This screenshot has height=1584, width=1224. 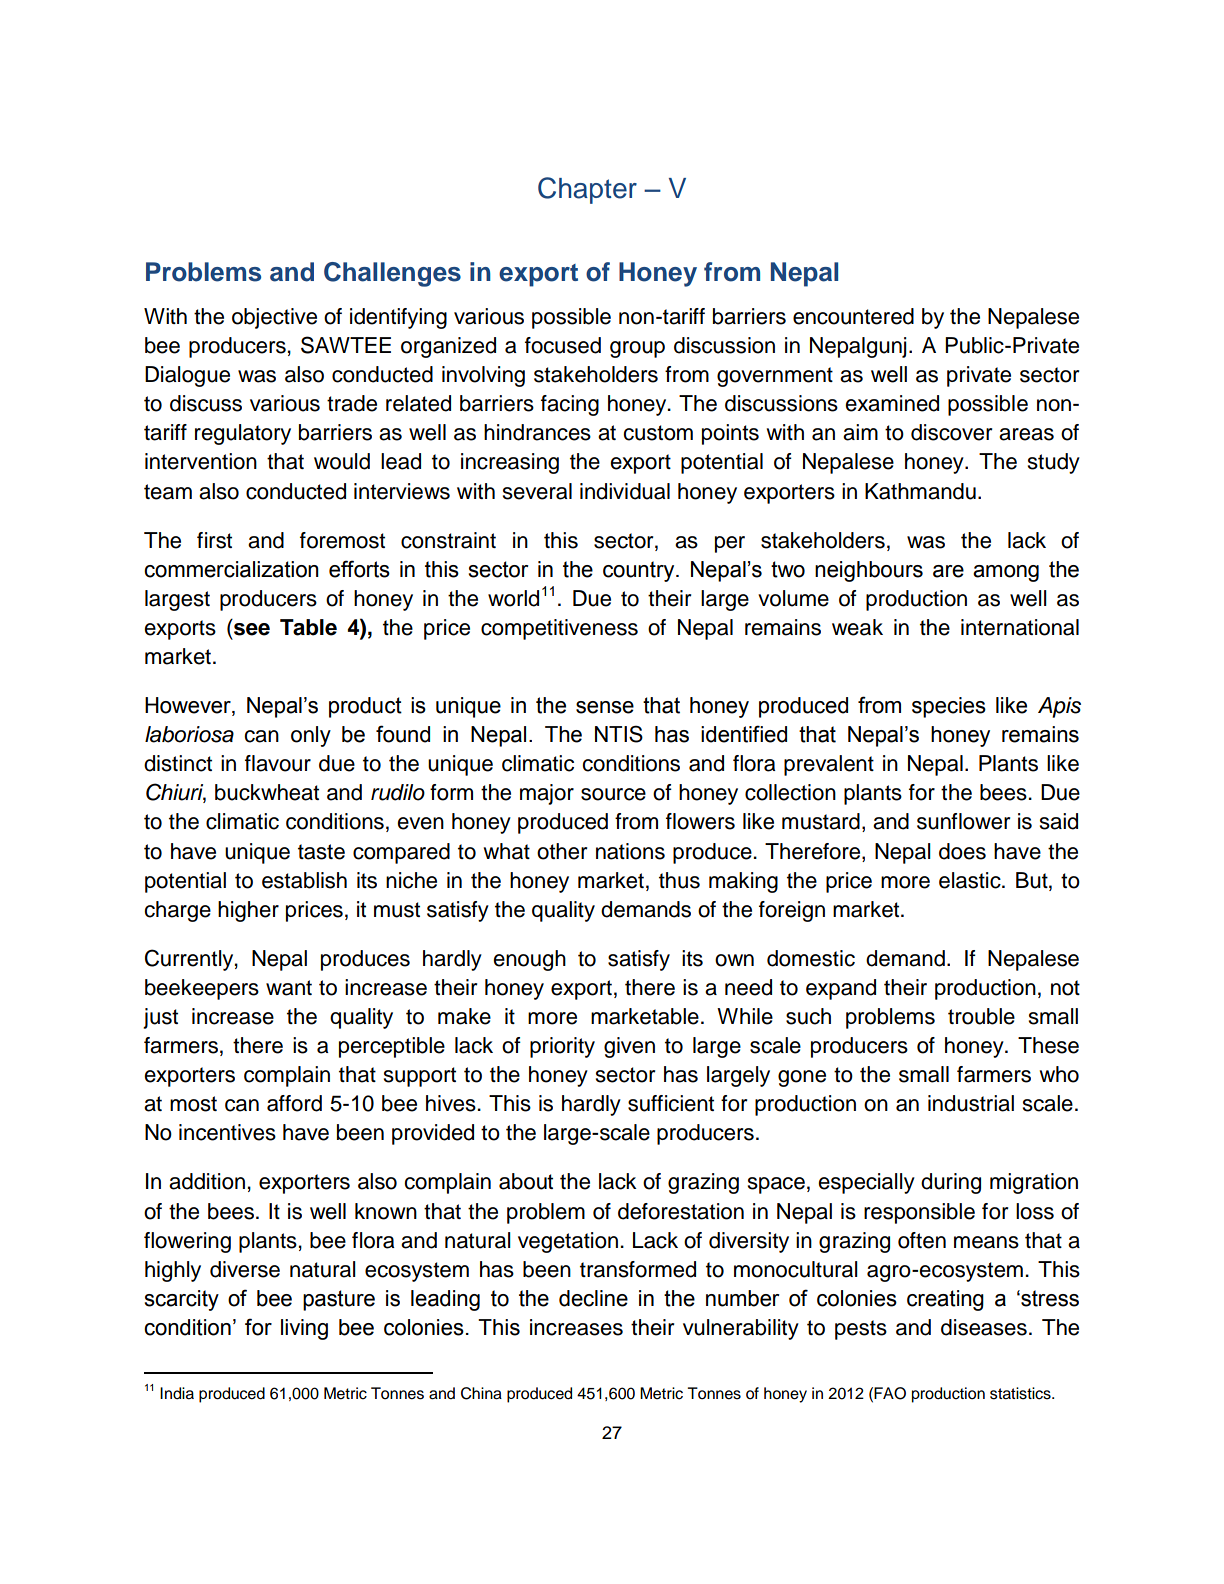 What do you see at coordinates (981, 1016) in the screenshot?
I see `trouble` at bounding box center [981, 1016].
